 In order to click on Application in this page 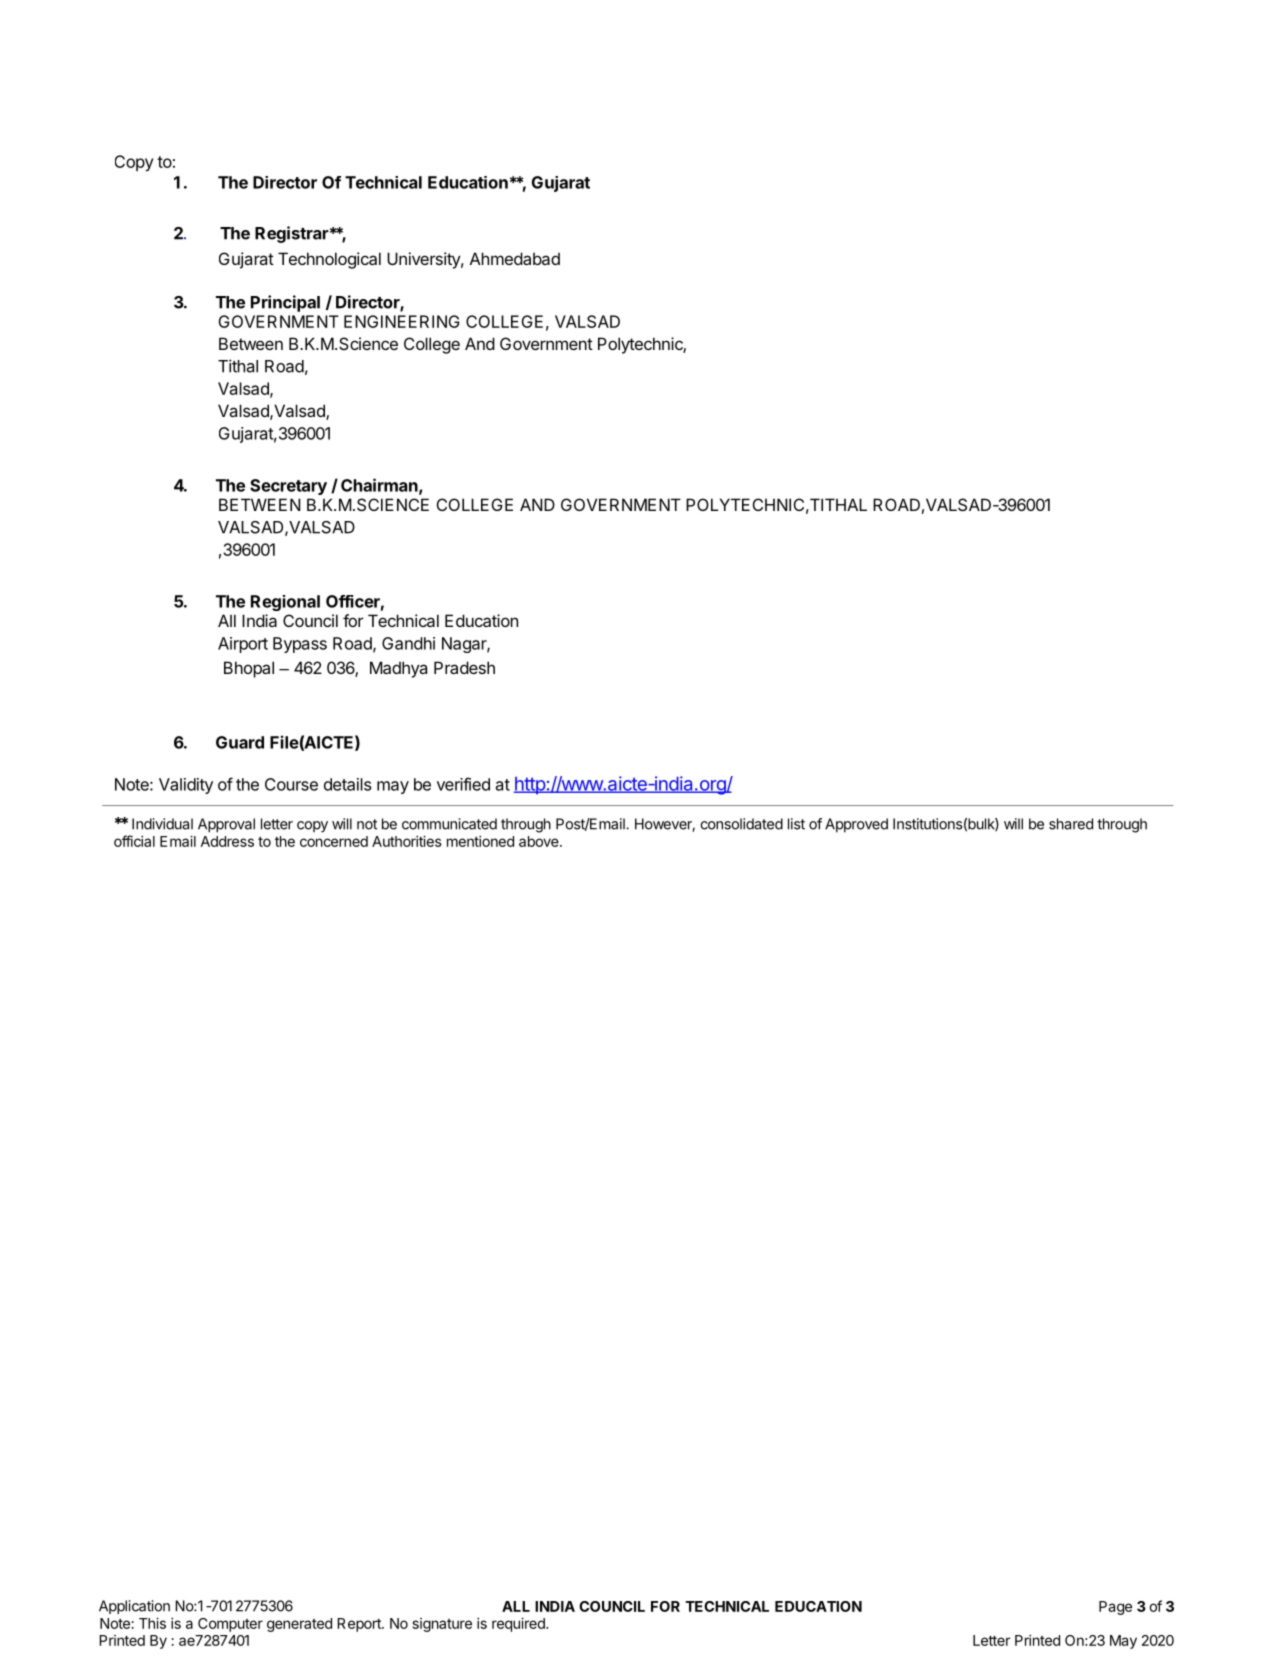, I will do `click(134, 1607)`.
